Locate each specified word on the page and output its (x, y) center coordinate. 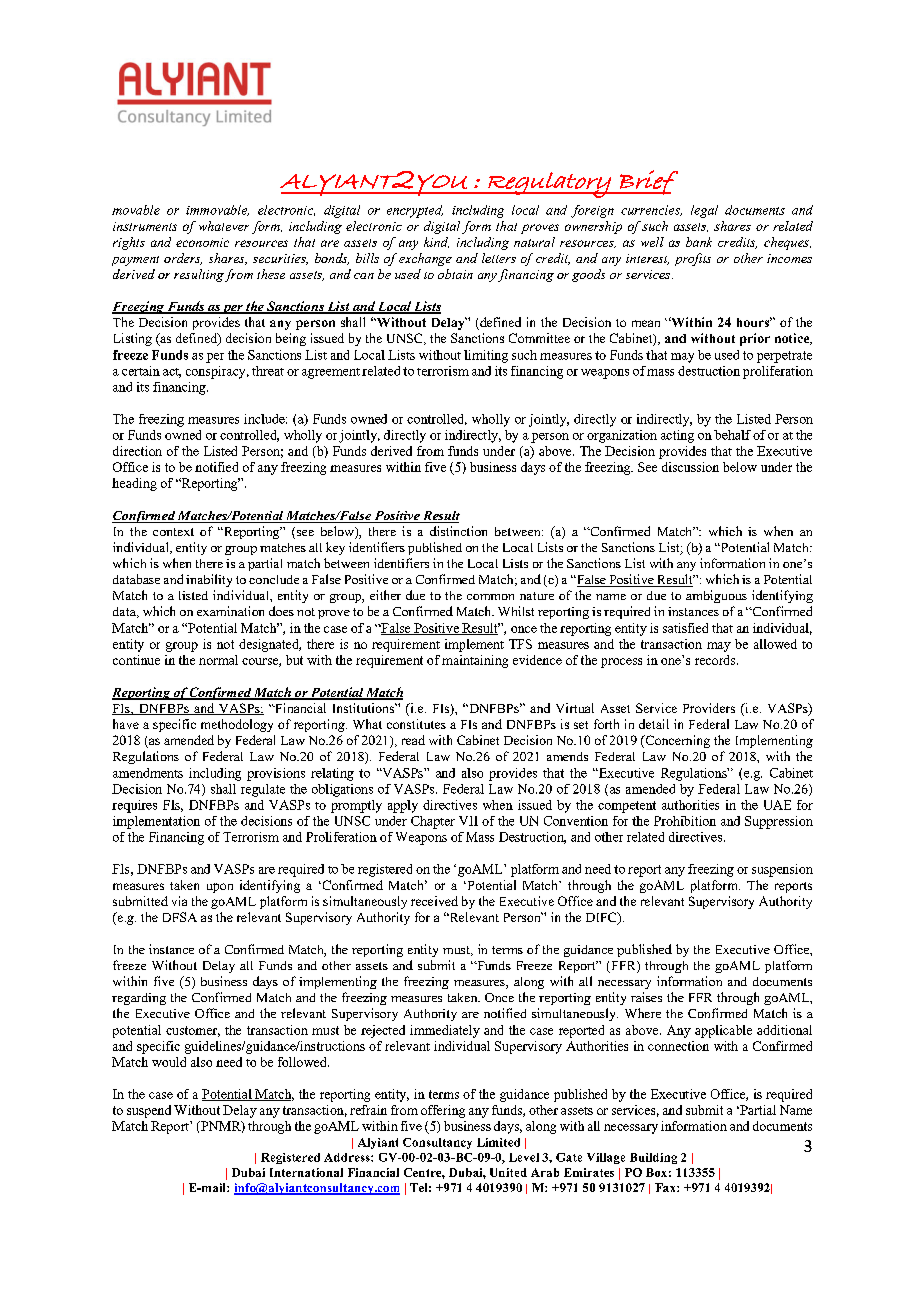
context (173, 532)
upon (220, 888)
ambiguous (716, 596)
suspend (149, 1111)
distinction (458, 531)
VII (468, 821)
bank (699, 242)
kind (436, 242)
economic (202, 242)
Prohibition (685, 821)
